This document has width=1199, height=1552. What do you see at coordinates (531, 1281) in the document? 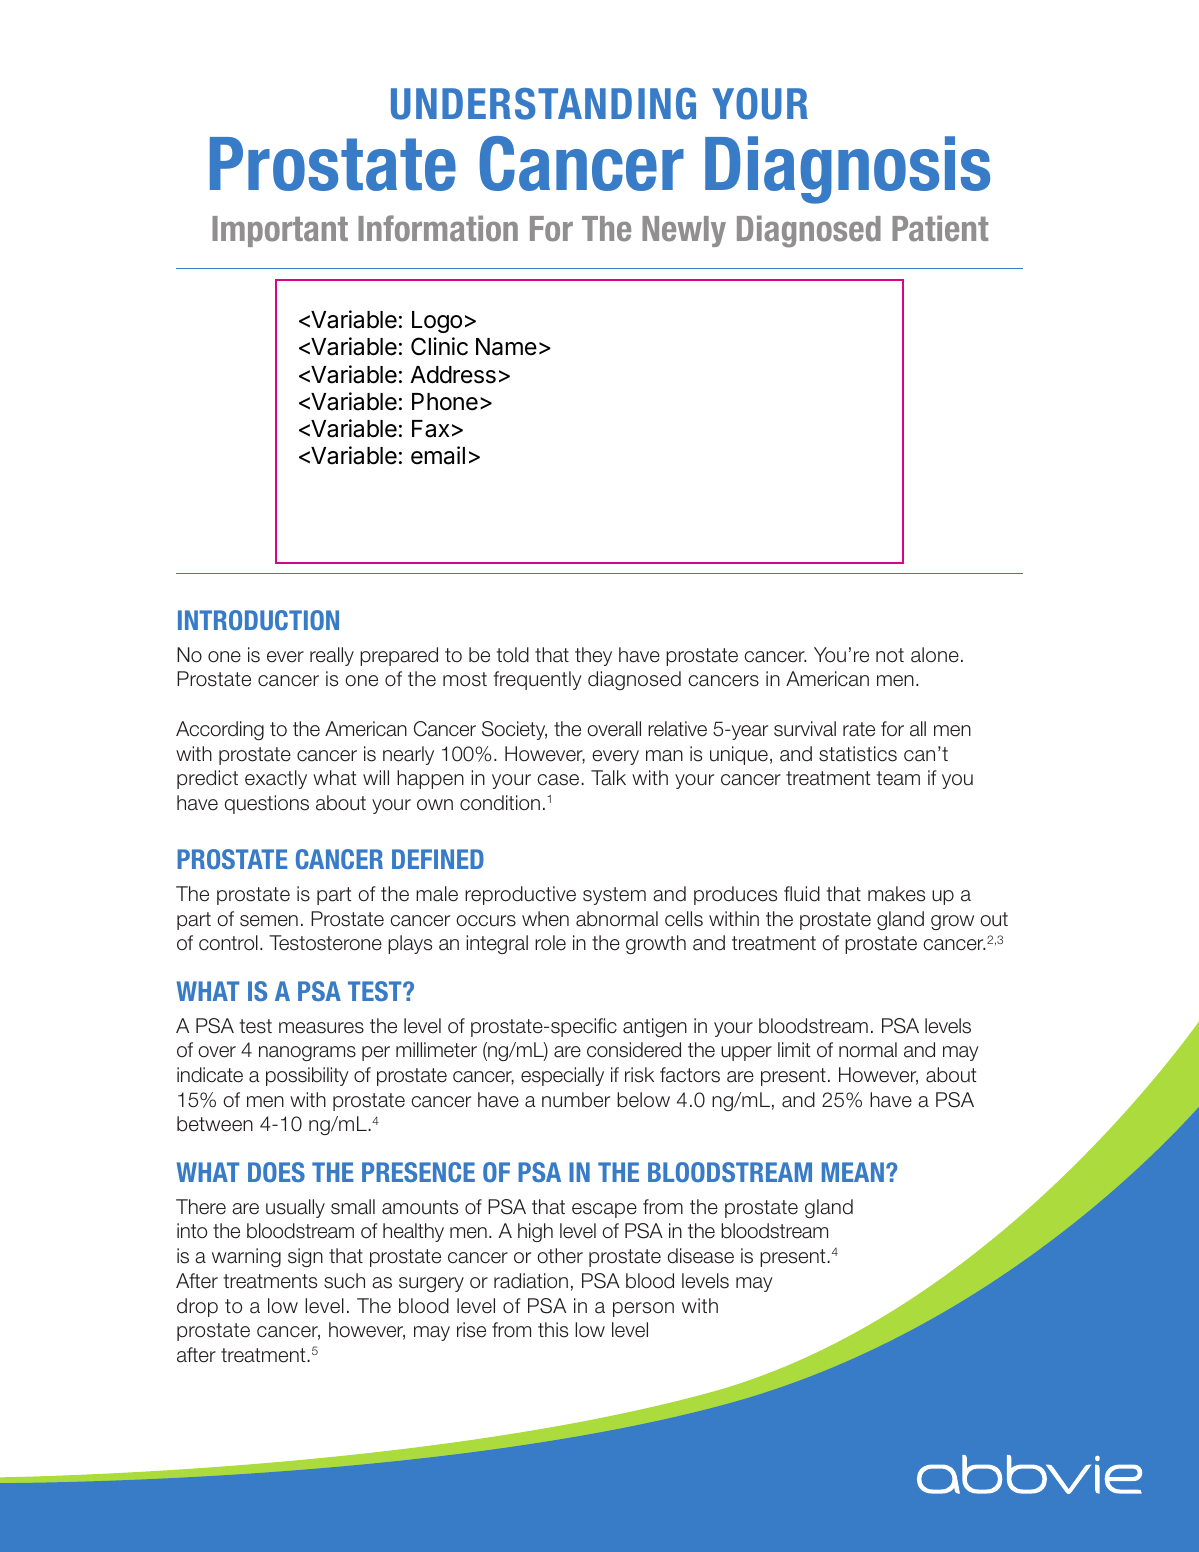
I see `radiation` at bounding box center [531, 1281].
